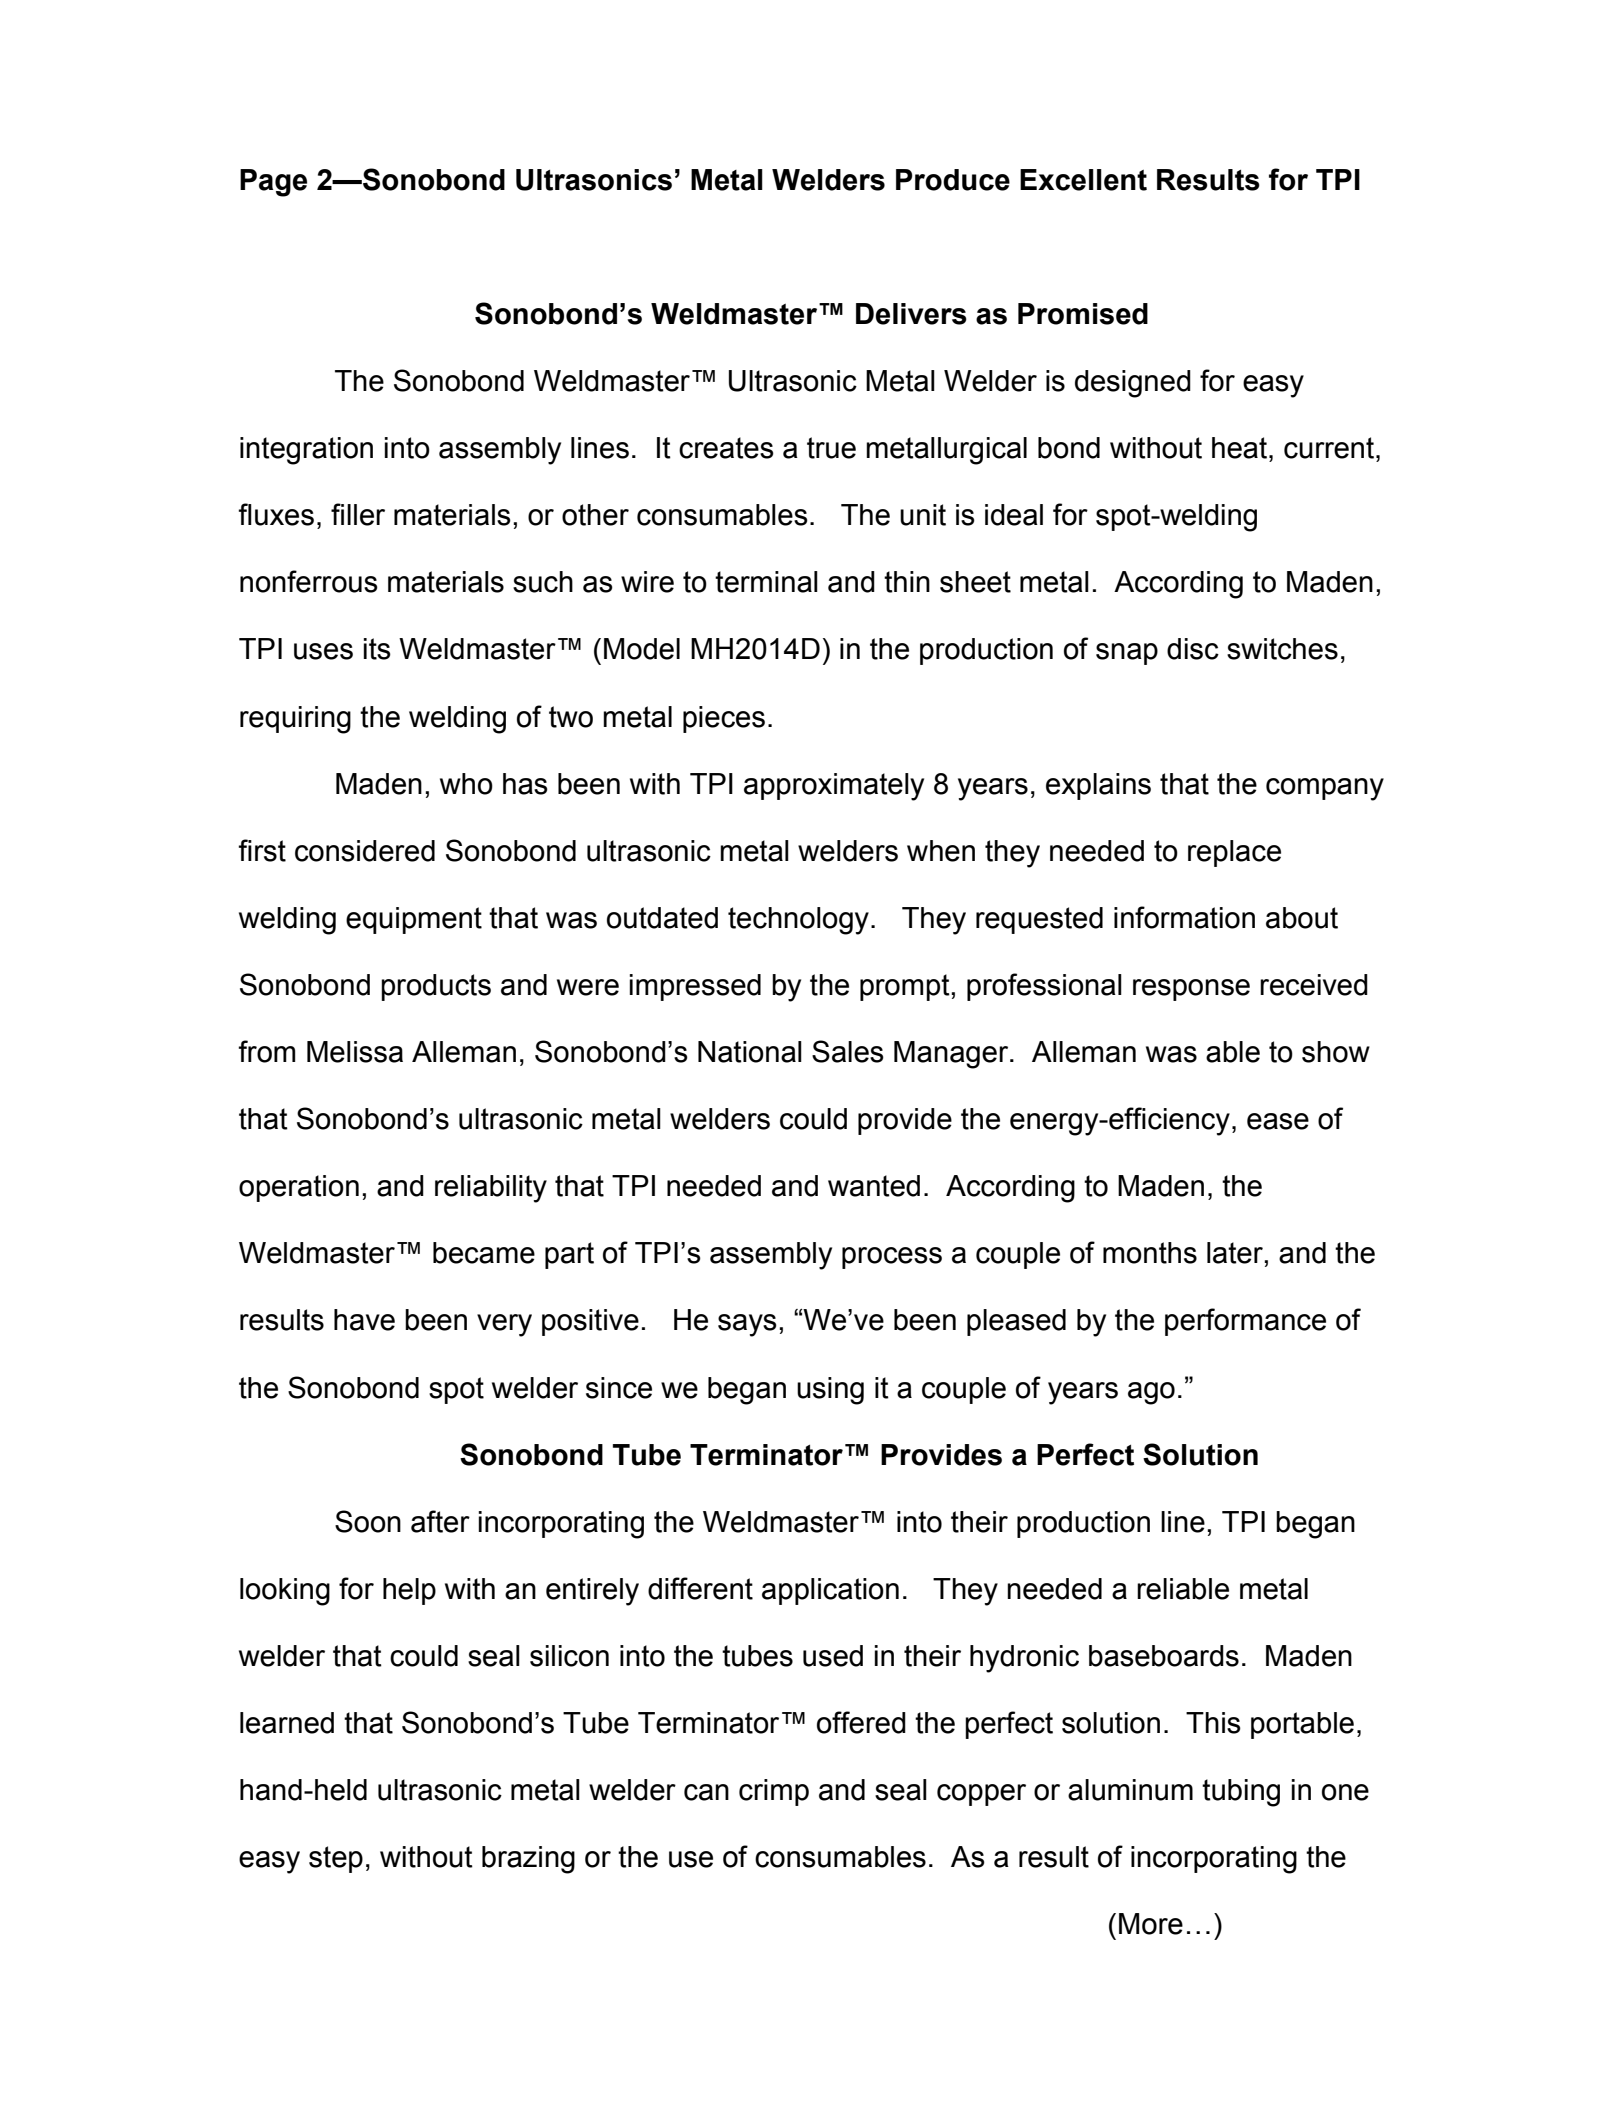  What do you see at coordinates (336, 1859) in the image?
I see `step` at bounding box center [336, 1859].
